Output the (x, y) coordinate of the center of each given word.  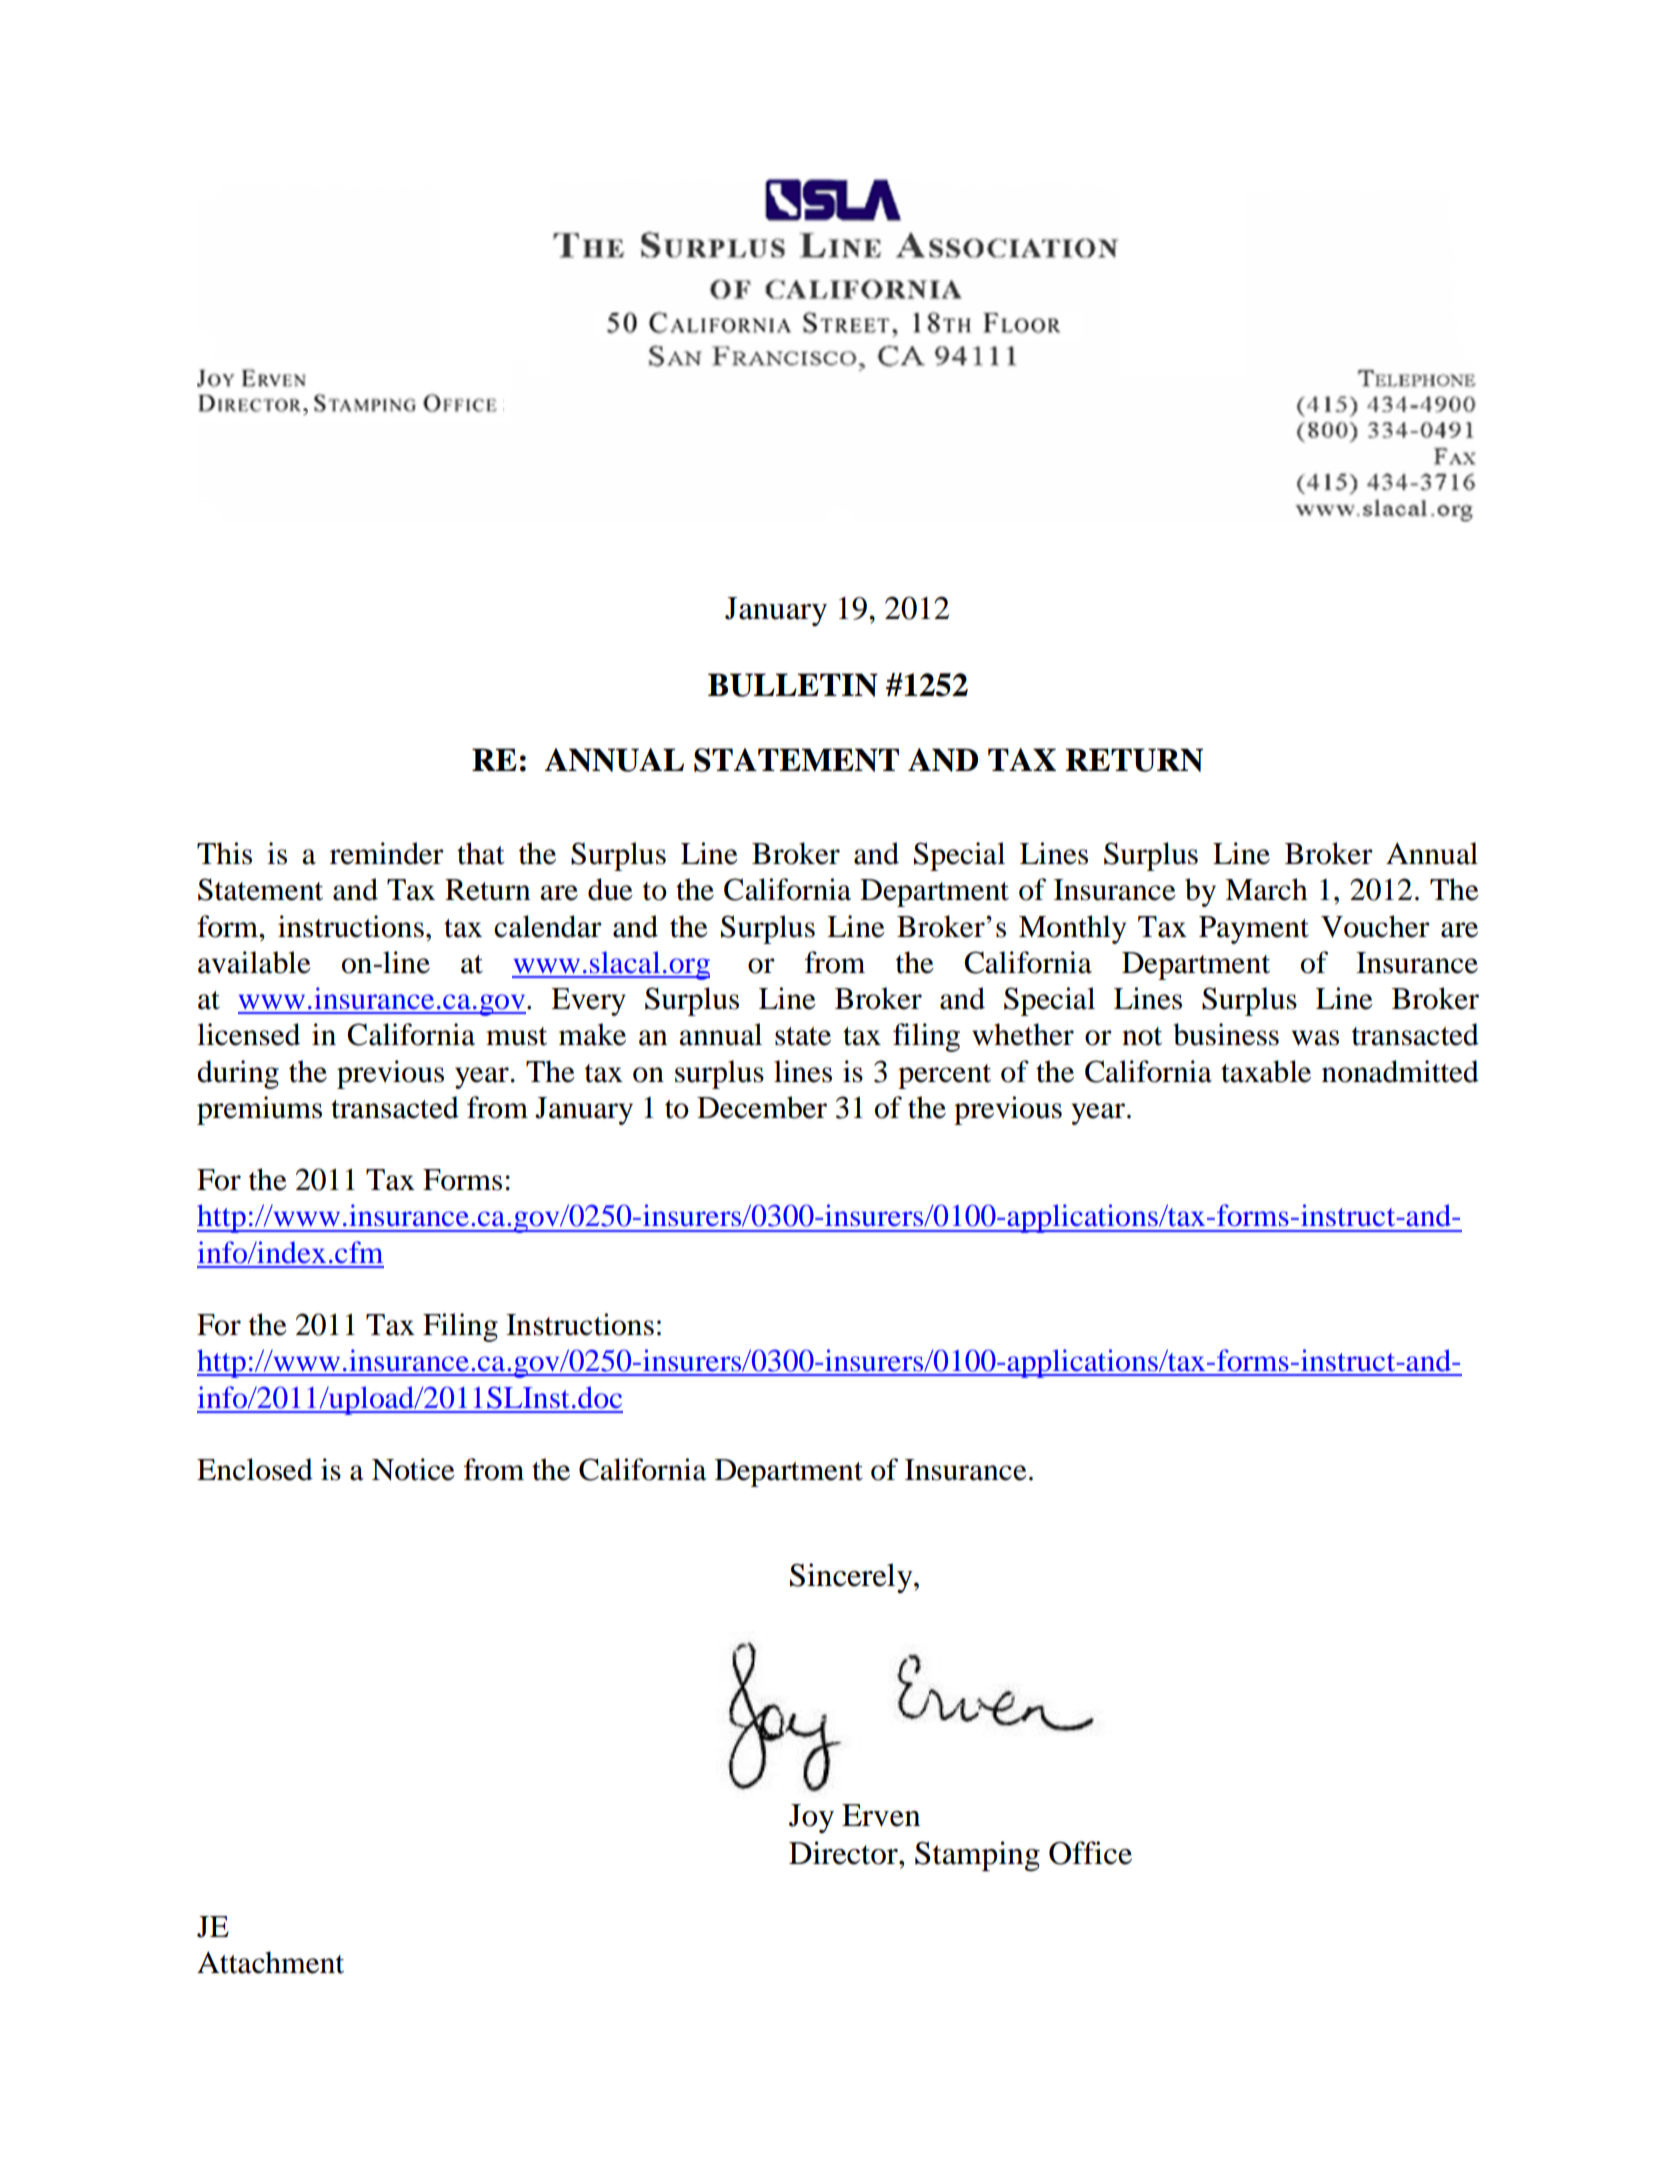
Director (844, 1853)
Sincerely (852, 1578)
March (1266, 889)
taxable (1266, 1071)
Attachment (270, 1962)
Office (1090, 1853)
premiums (259, 1110)
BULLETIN (793, 685)
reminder (387, 853)
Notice (413, 1469)
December (762, 1107)
